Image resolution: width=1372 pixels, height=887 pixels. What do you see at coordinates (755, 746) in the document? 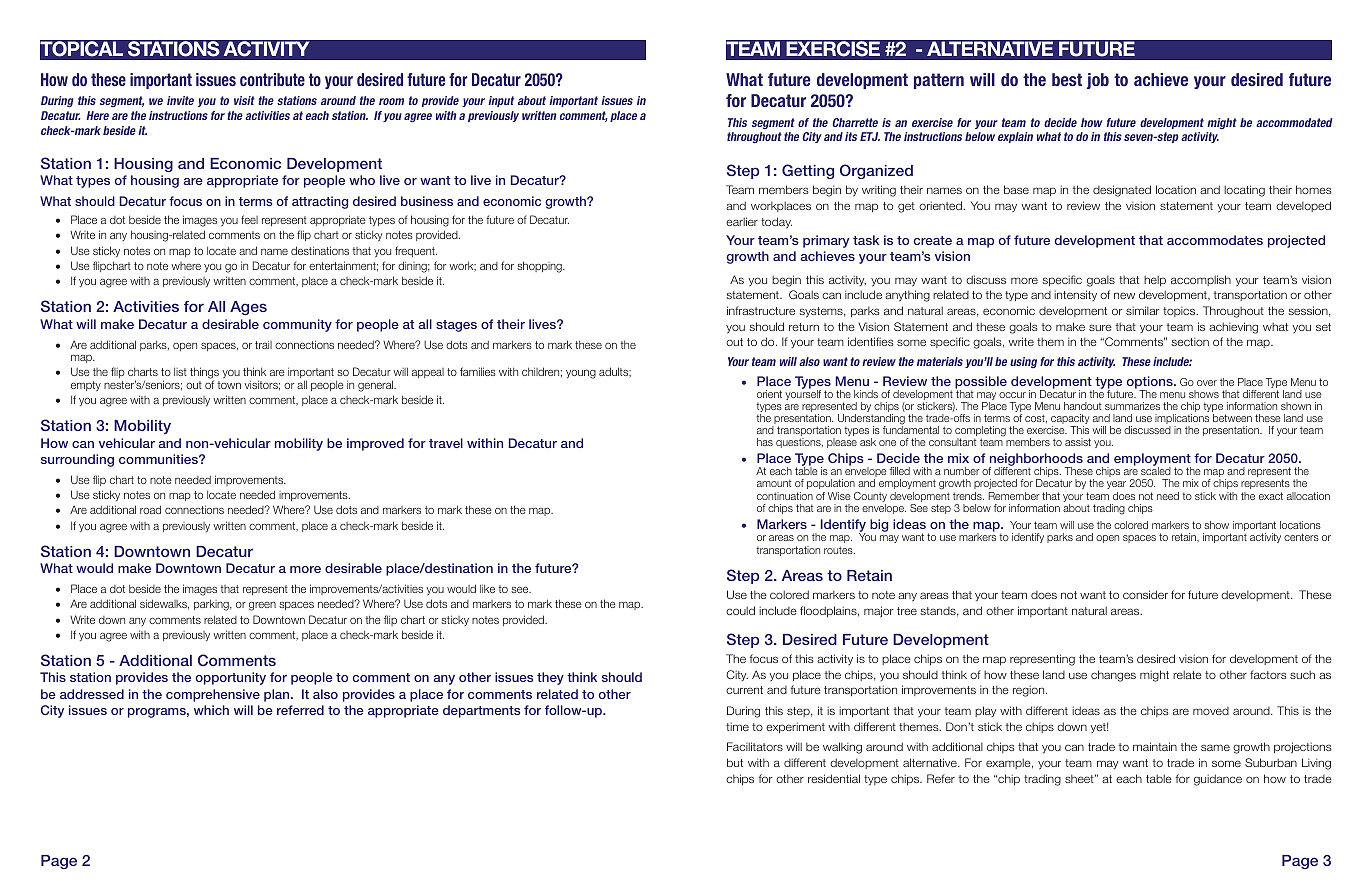
I see `Facilitators` at bounding box center [755, 746].
